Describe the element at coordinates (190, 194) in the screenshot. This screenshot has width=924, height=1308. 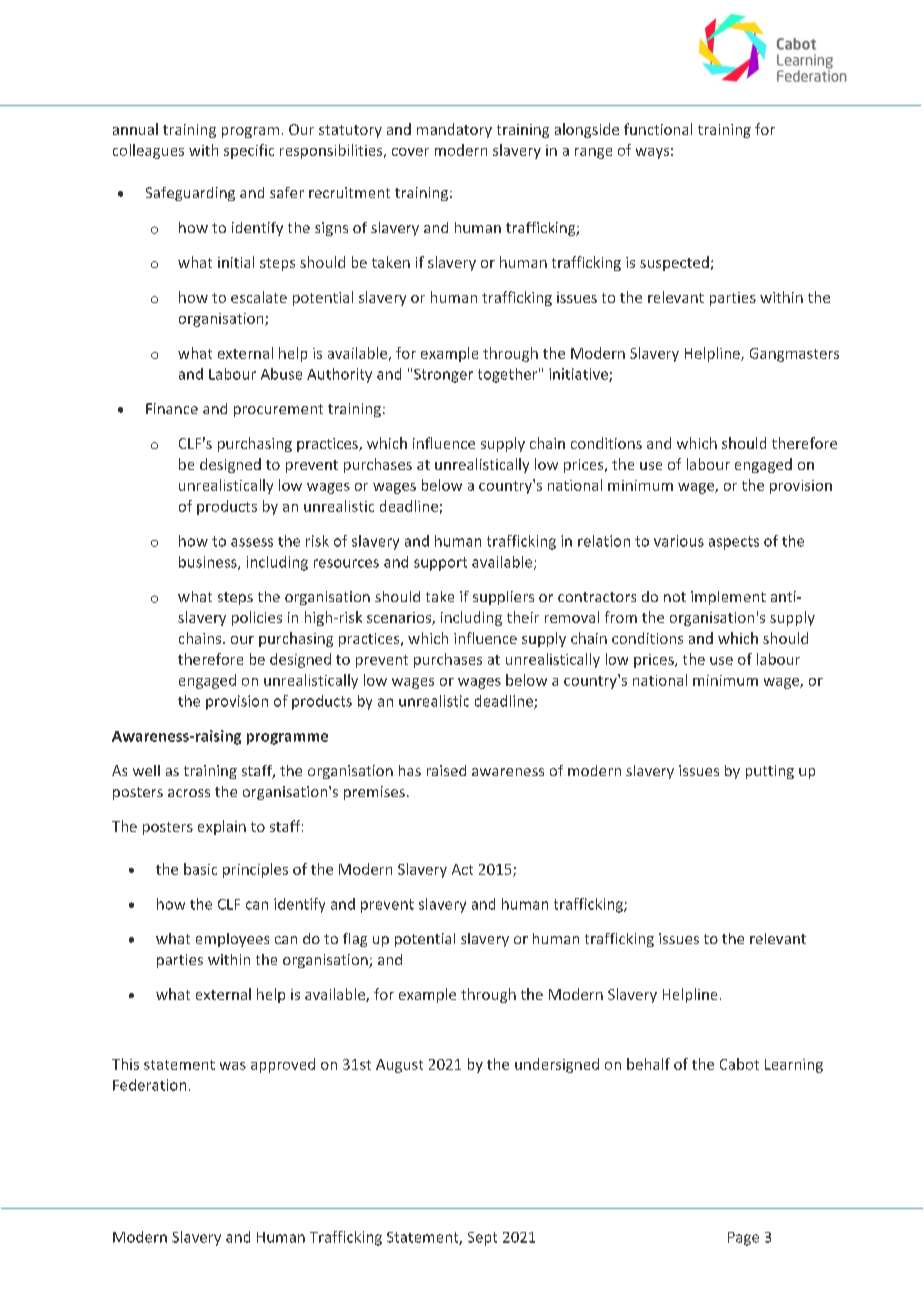
I see `Safeguarding` at that location.
